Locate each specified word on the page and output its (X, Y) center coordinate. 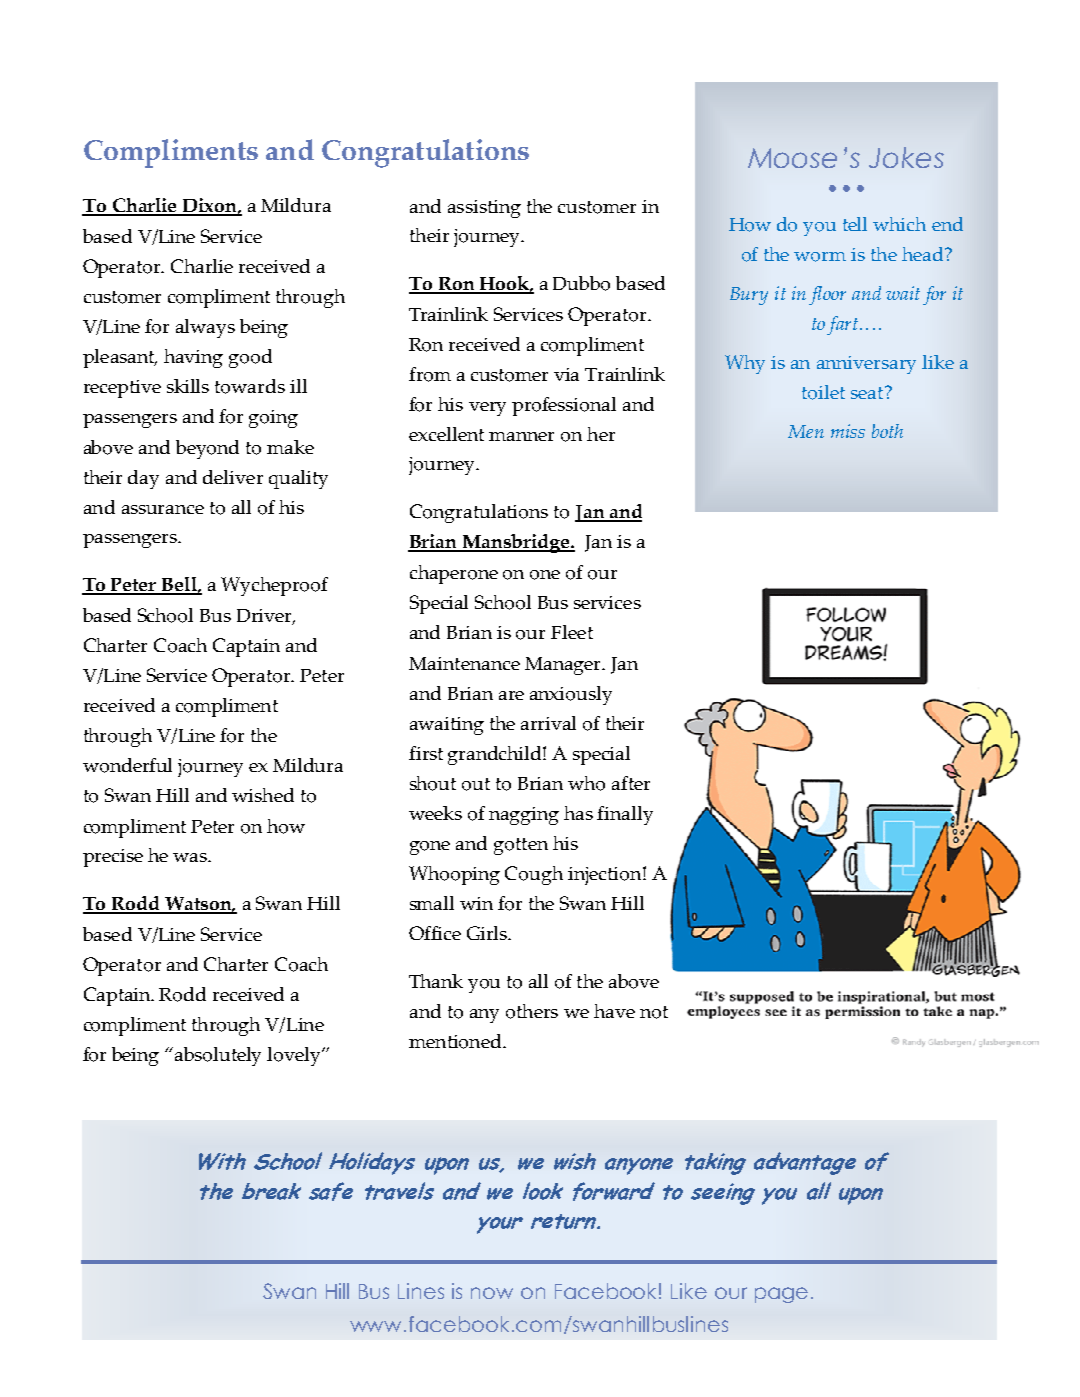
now (492, 1293)
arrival (548, 723)
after (631, 783)
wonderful (127, 765)
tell (855, 224)
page (781, 1295)
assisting (484, 209)
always (205, 328)
